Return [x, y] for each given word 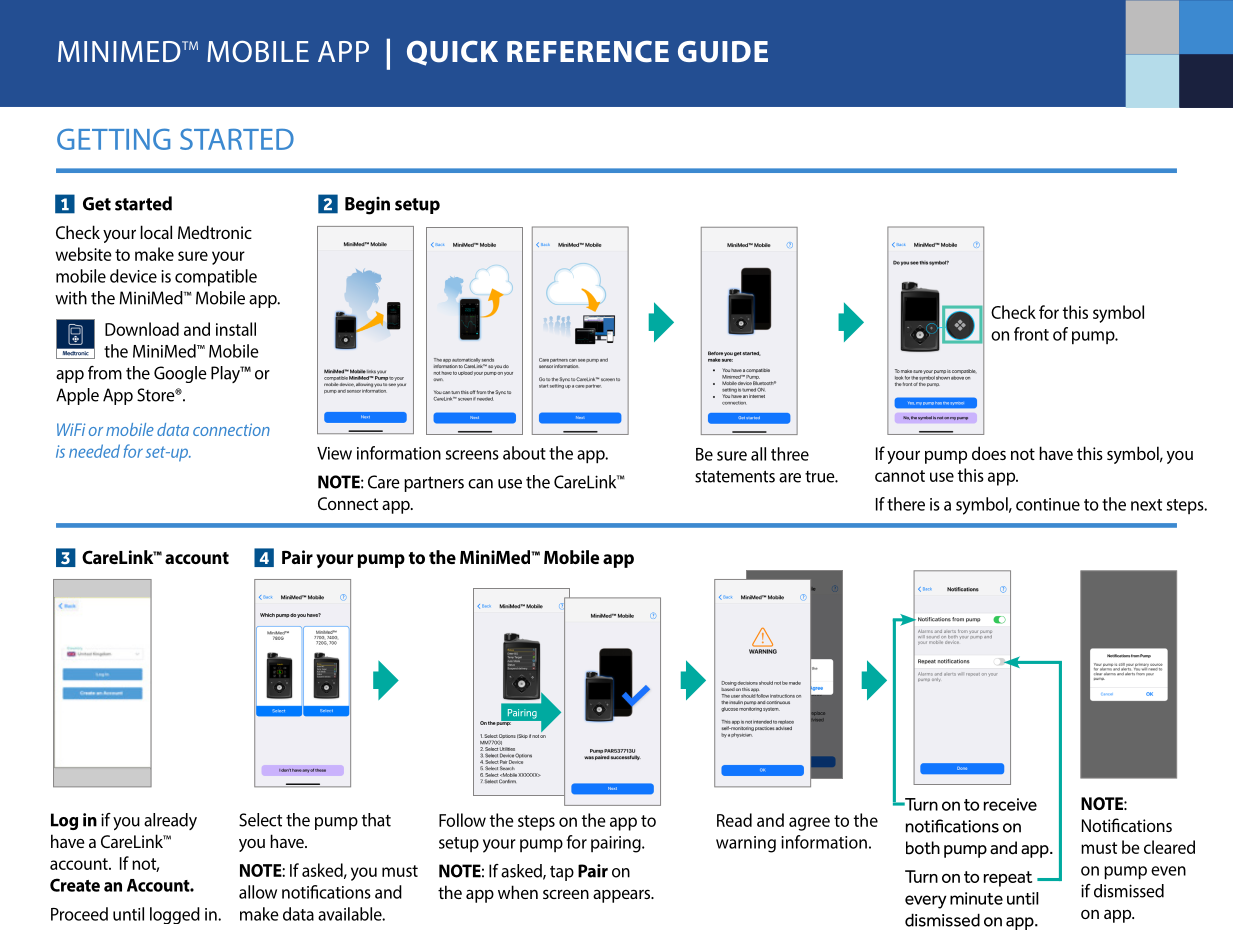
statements [735, 476]
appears [623, 896]
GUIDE [723, 52]
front [1031, 334]
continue [1048, 504]
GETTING [113, 139]
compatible [216, 278]
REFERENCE [588, 52]
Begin [367, 205]
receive [1010, 804]
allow [258, 892]
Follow [462, 820]
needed [94, 451]
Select [260, 820]
